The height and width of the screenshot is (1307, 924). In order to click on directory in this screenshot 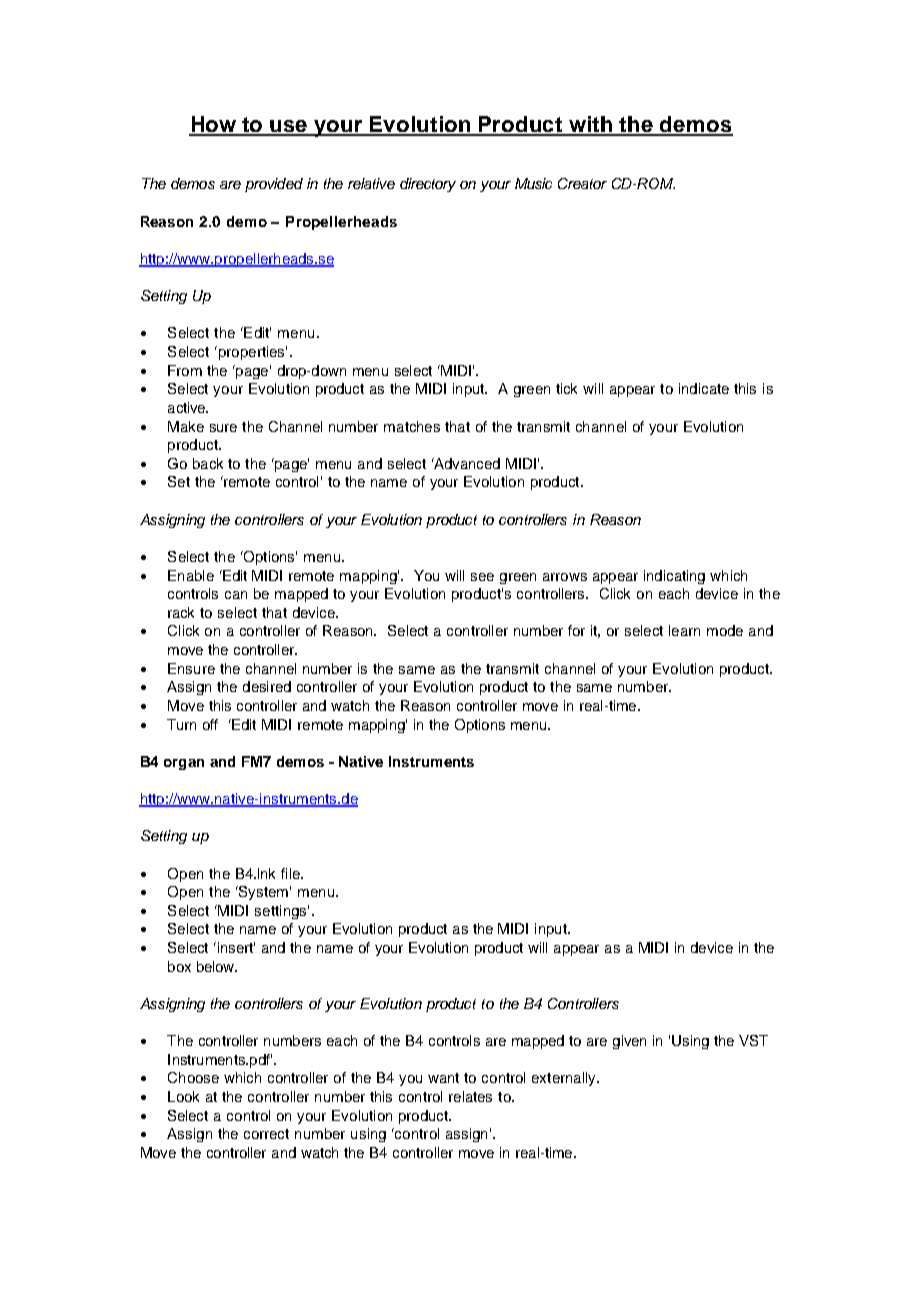, I will do `click(428, 185)`.
